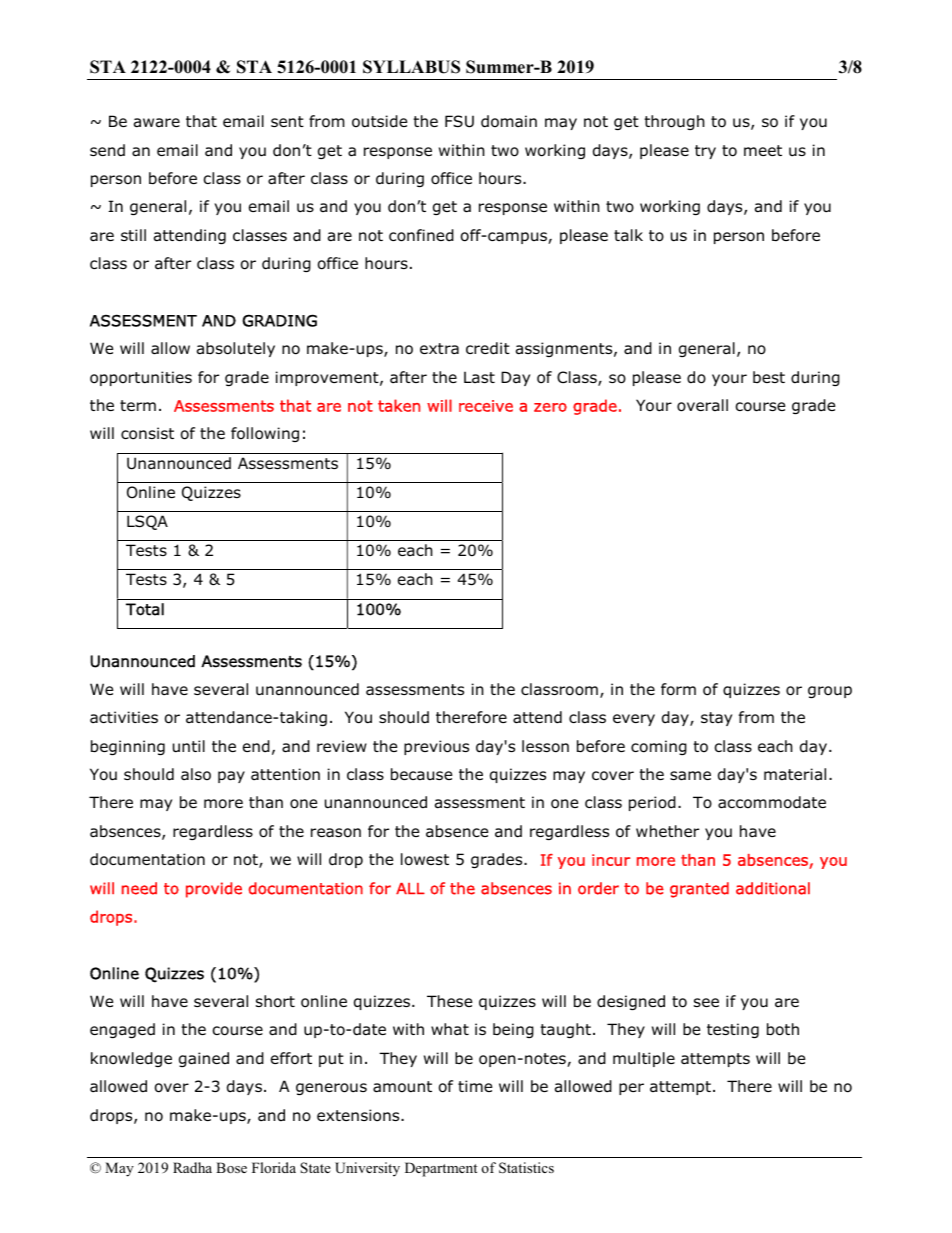 This screenshot has width=952, height=1233. Describe the element at coordinates (459, 121) in the screenshot. I see `FSU` at that location.
